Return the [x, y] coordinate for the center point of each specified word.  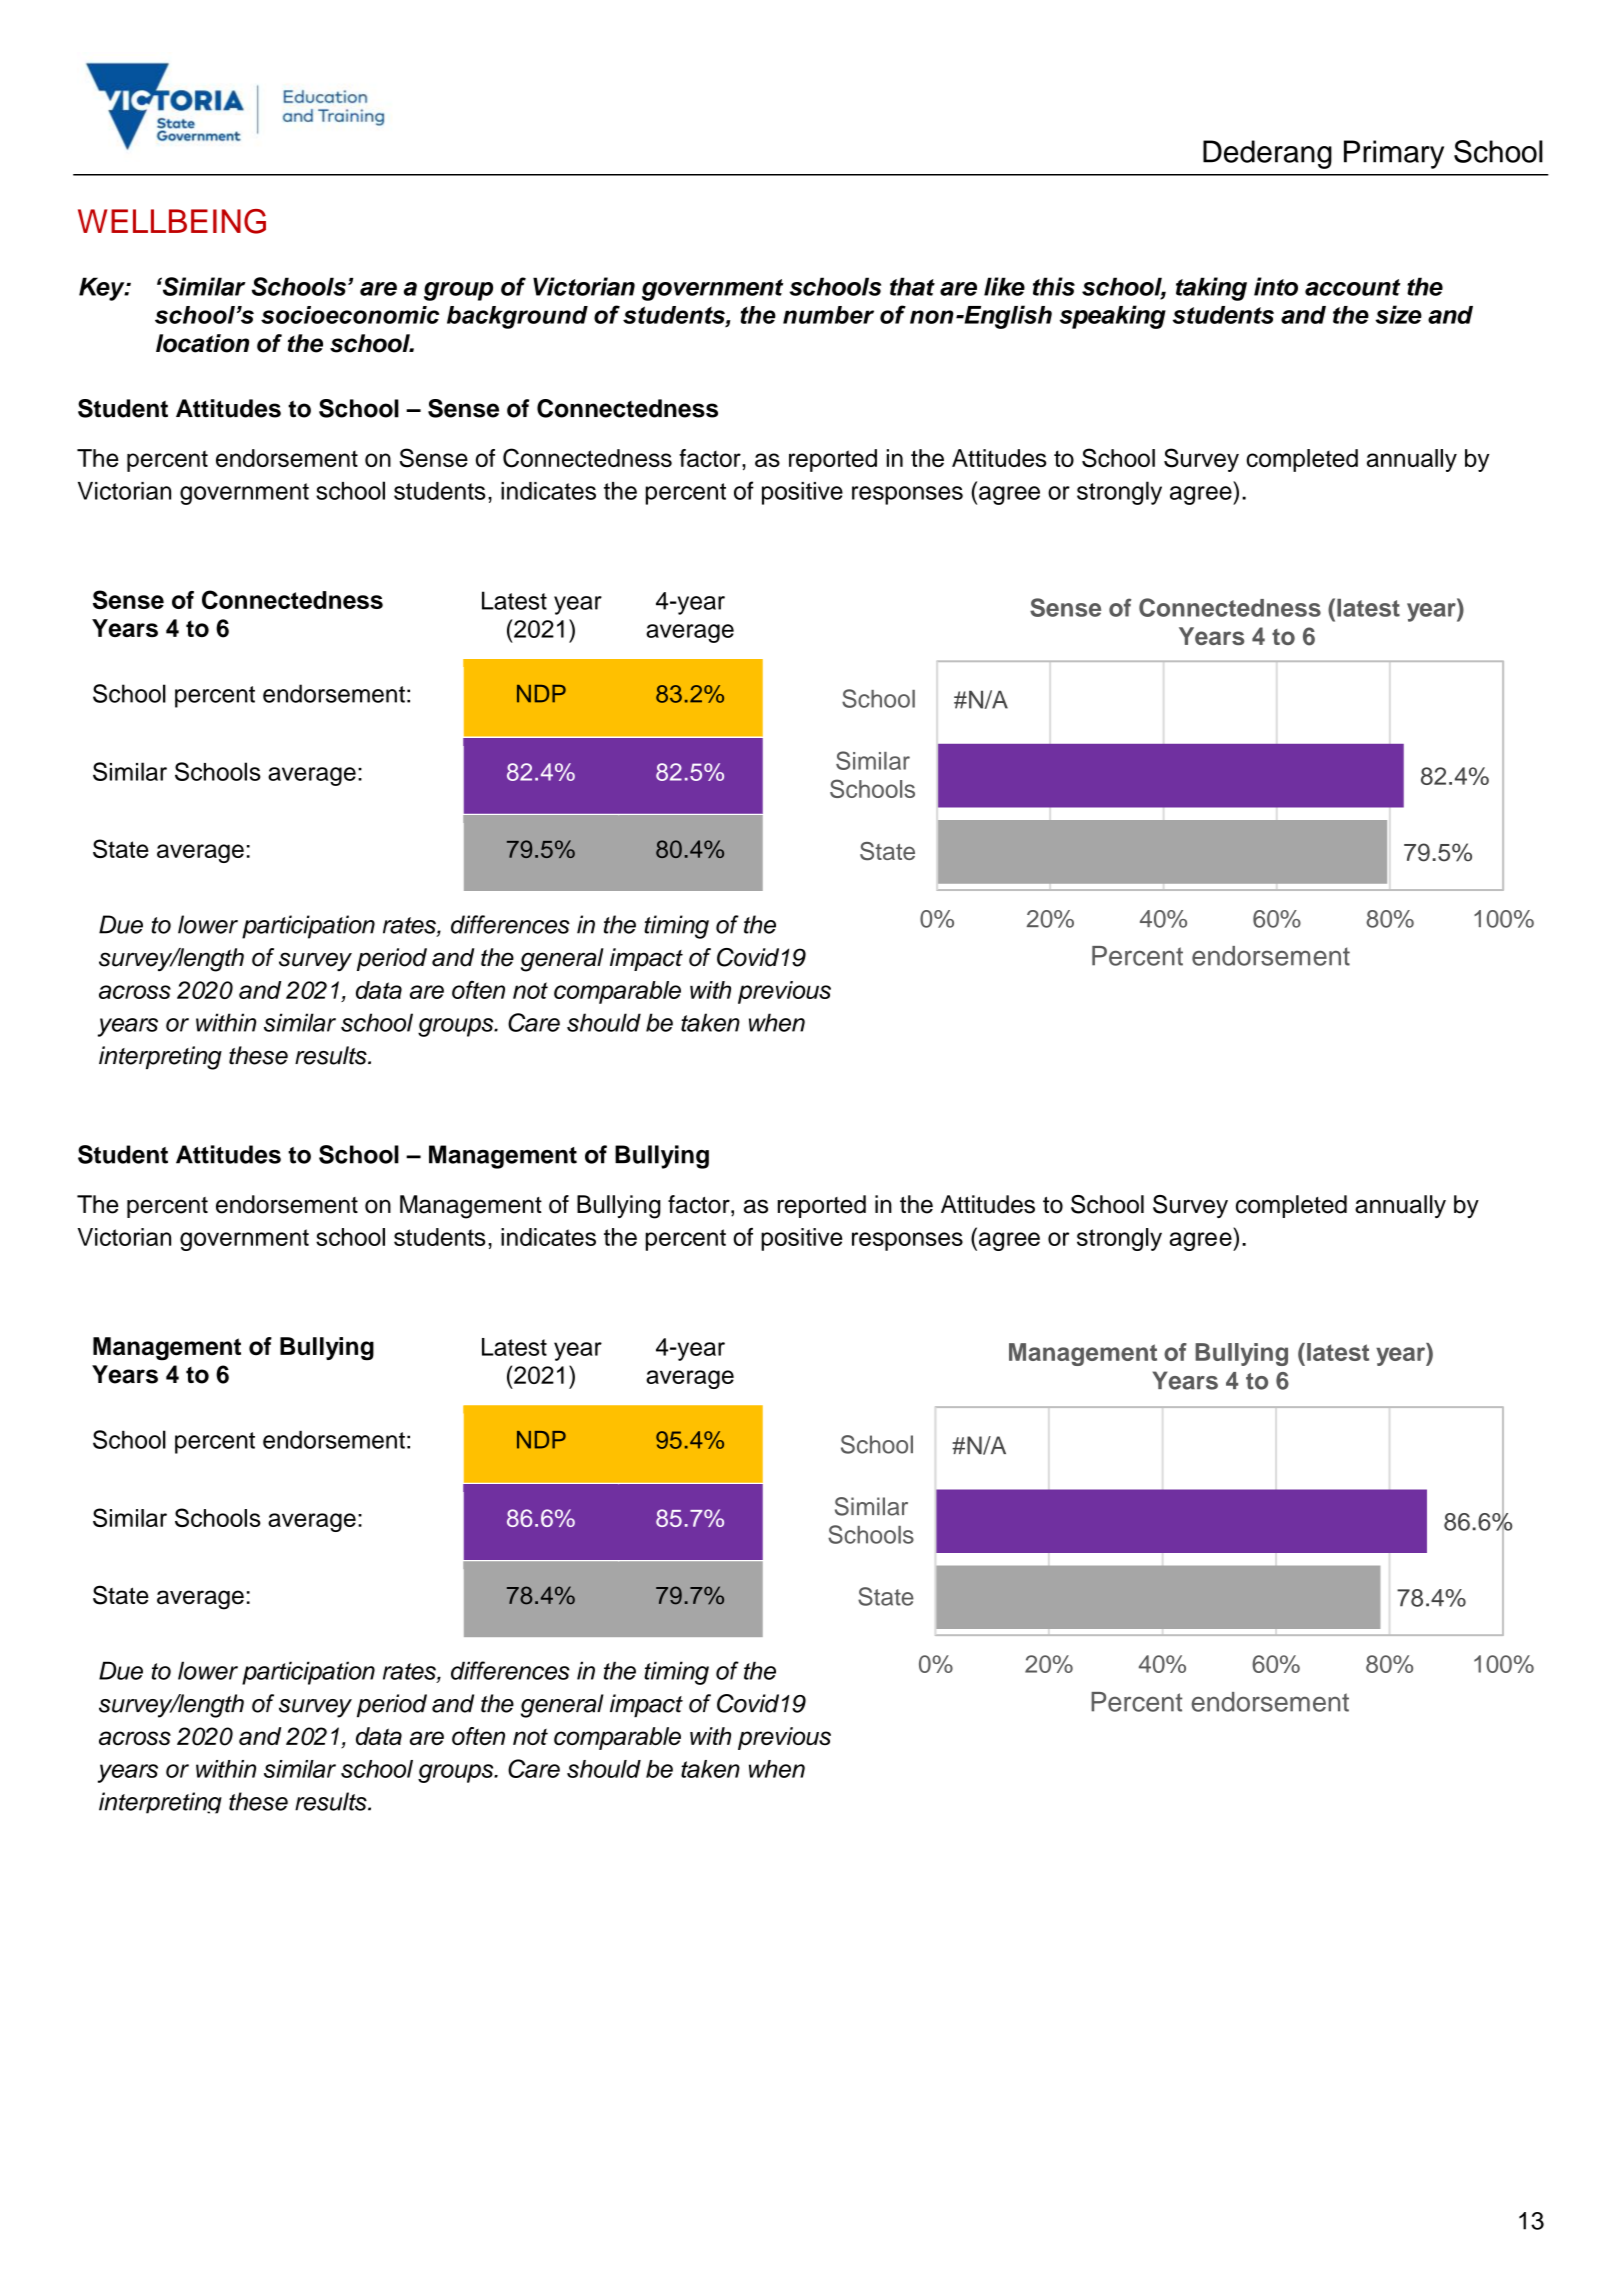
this [1054, 286]
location [202, 343]
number [828, 315]
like [1004, 286]
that [912, 286]
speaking [1113, 317]
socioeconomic [350, 315]
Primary [1394, 154]
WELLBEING [172, 221]
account [1353, 287]
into [1276, 286]
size [1398, 314]
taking [1211, 289]
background [517, 317]
